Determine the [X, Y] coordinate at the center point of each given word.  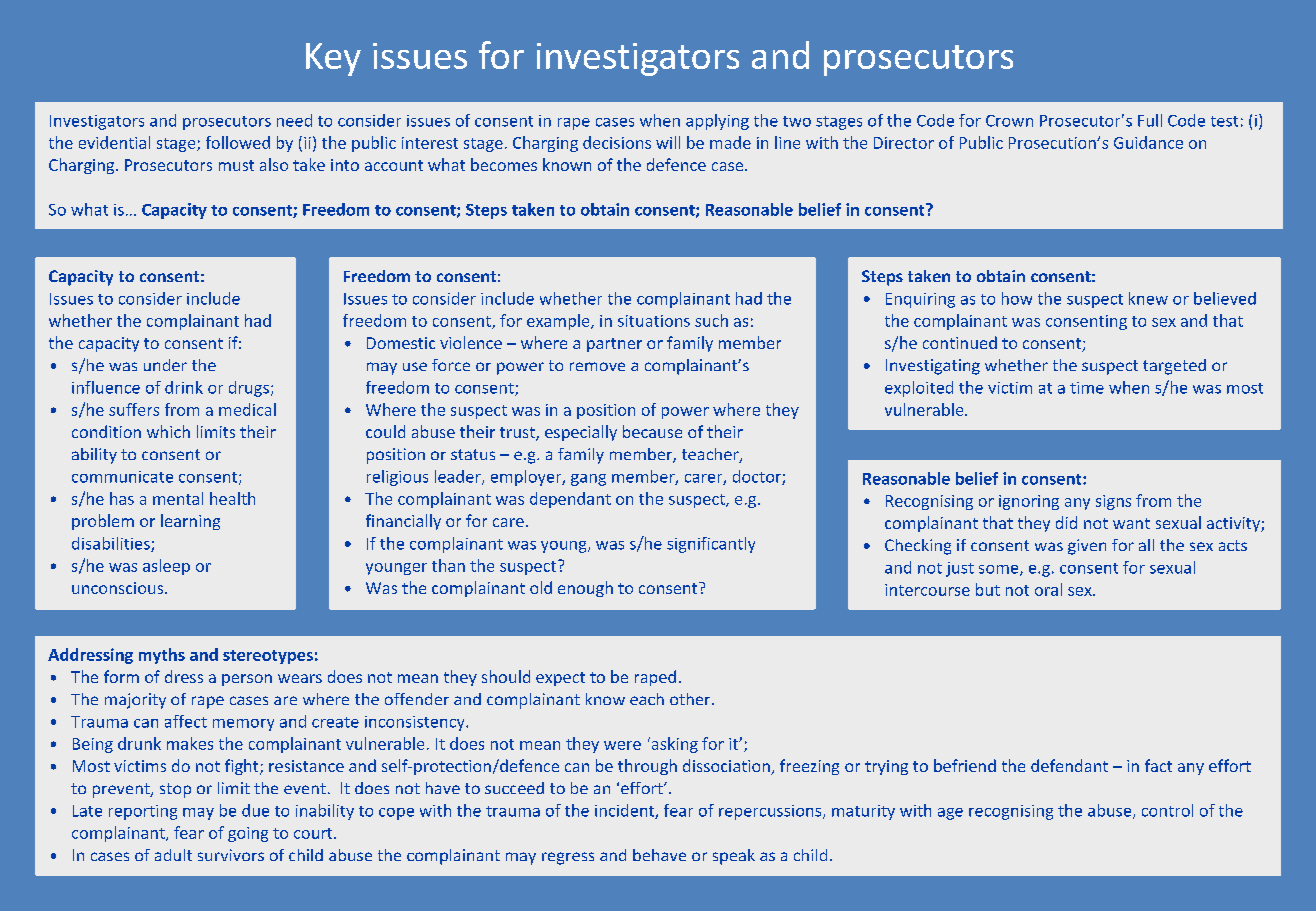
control [1167, 810]
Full [1150, 120]
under [165, 365]
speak [734, 857]
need [294, 120]
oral [1048, 589]
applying [717, 122]
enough [585, 589]
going [248, 834]
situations [654, 321]
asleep [166, 567]
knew [1148, 298]
